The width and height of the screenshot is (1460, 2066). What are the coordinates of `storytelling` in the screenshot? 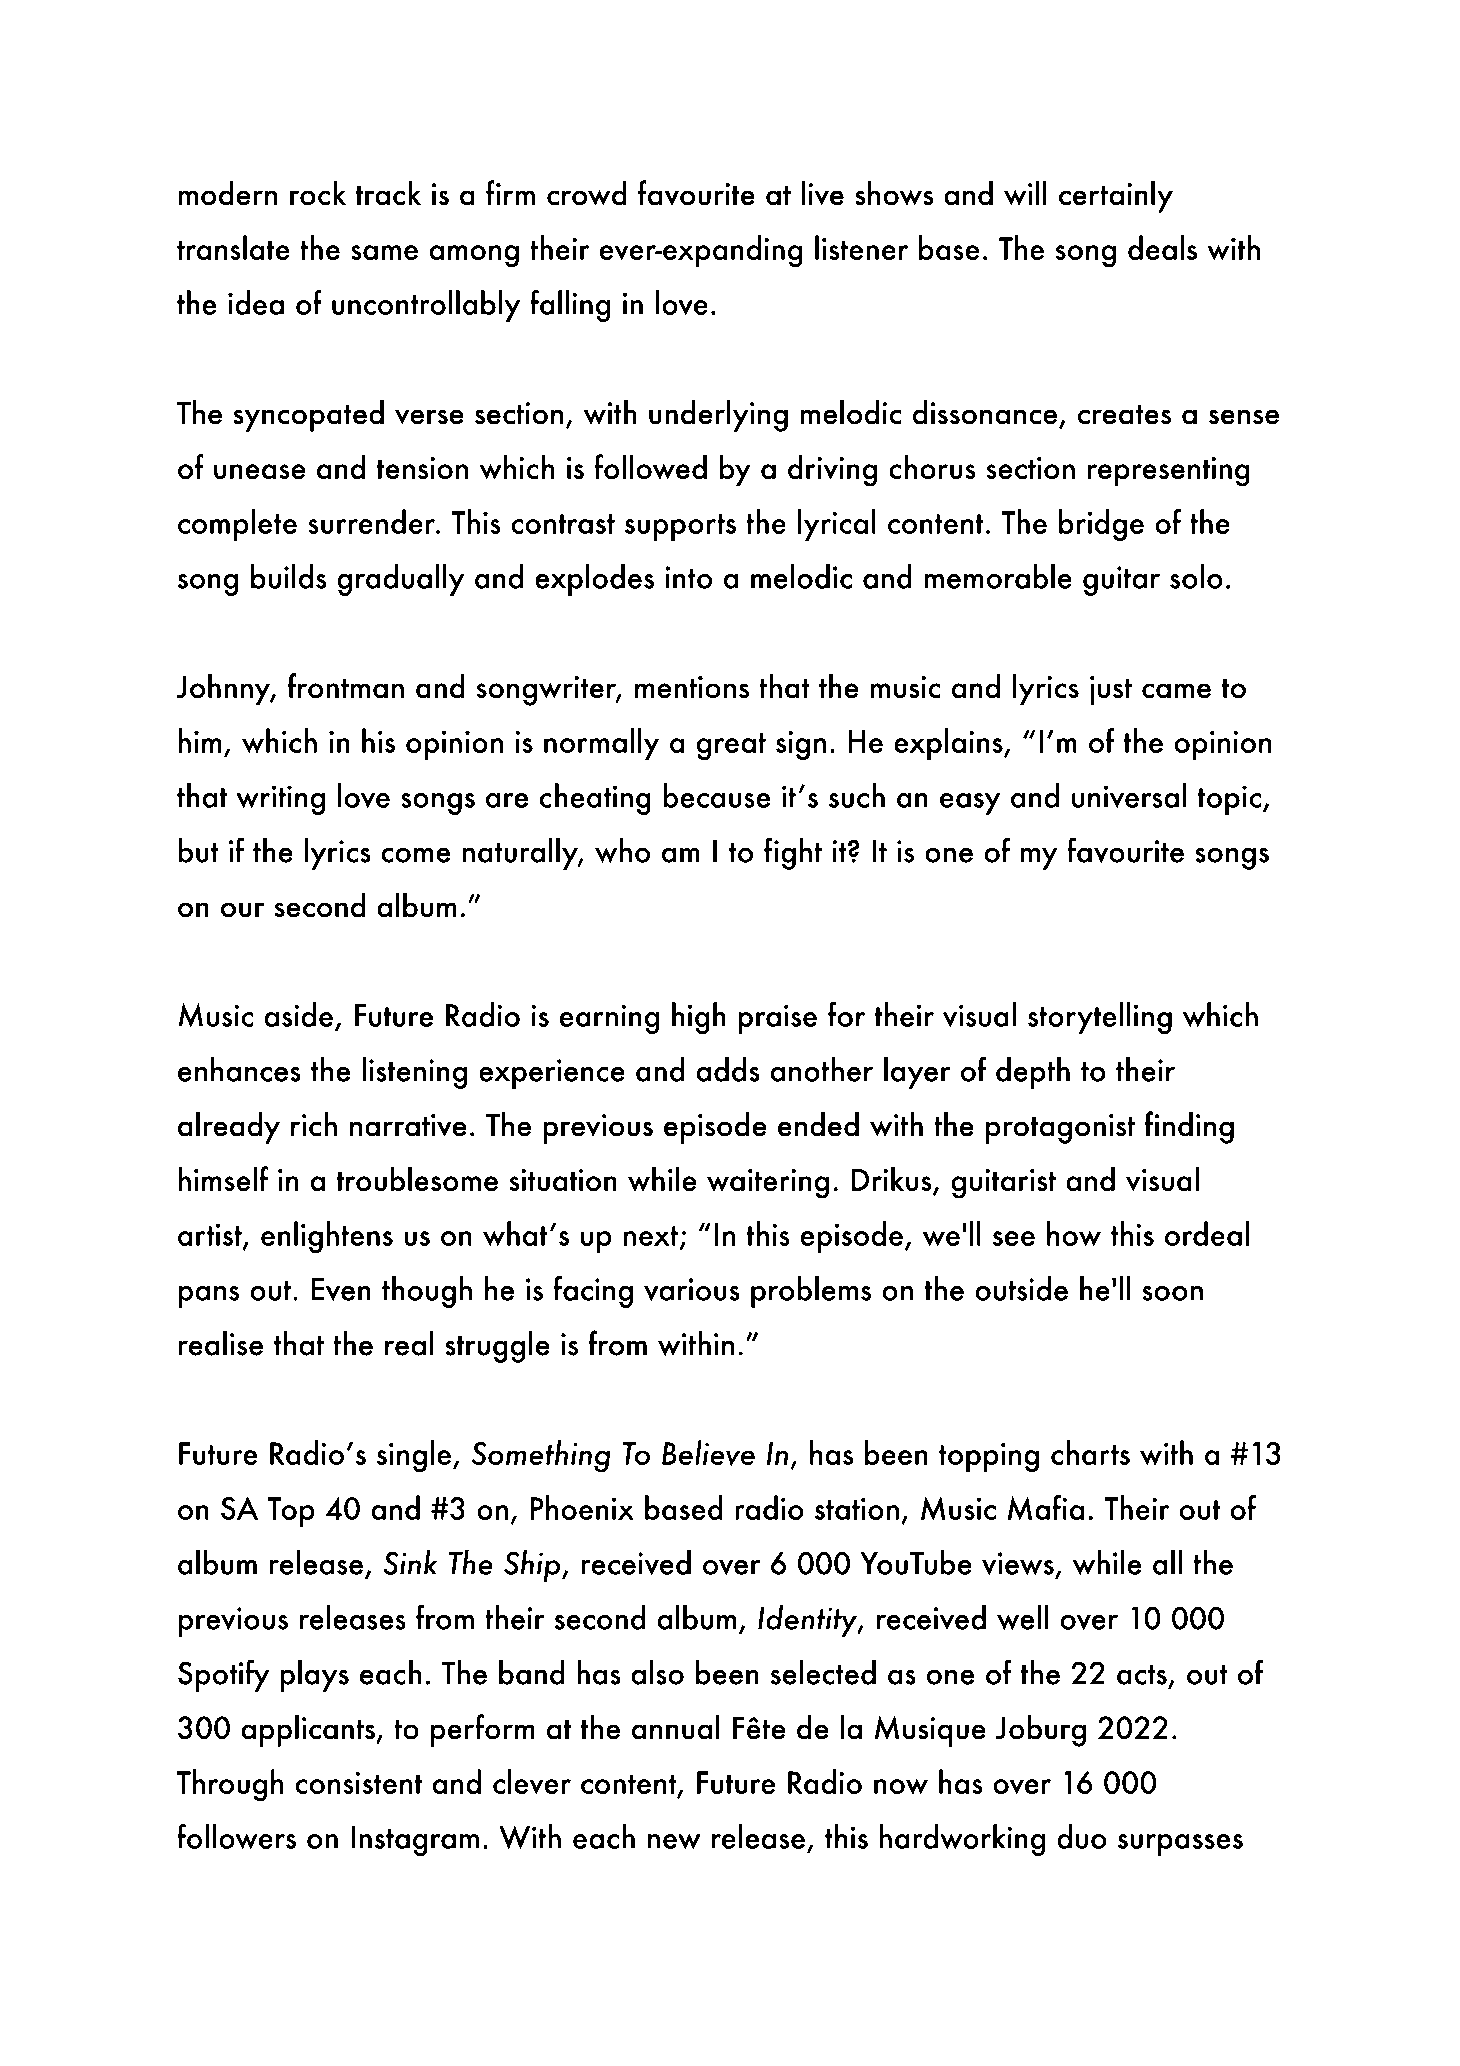 It's located at (1100, 1018).
